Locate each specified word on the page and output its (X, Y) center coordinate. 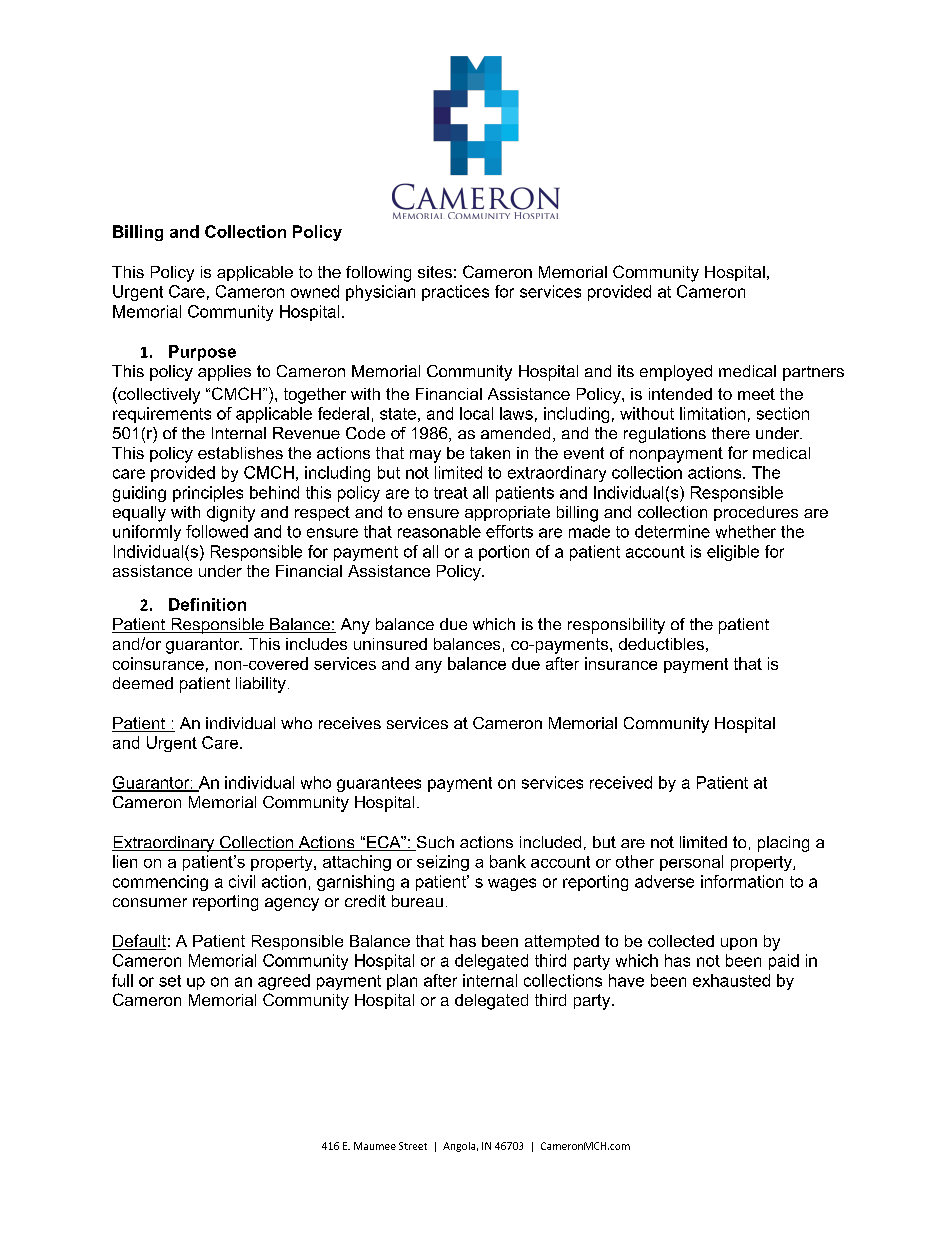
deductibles (661, 644)
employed (676, 373)
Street (413, 1146)
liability (261, 685)
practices (455, 293)
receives (350, 723)
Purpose (202, 353)
